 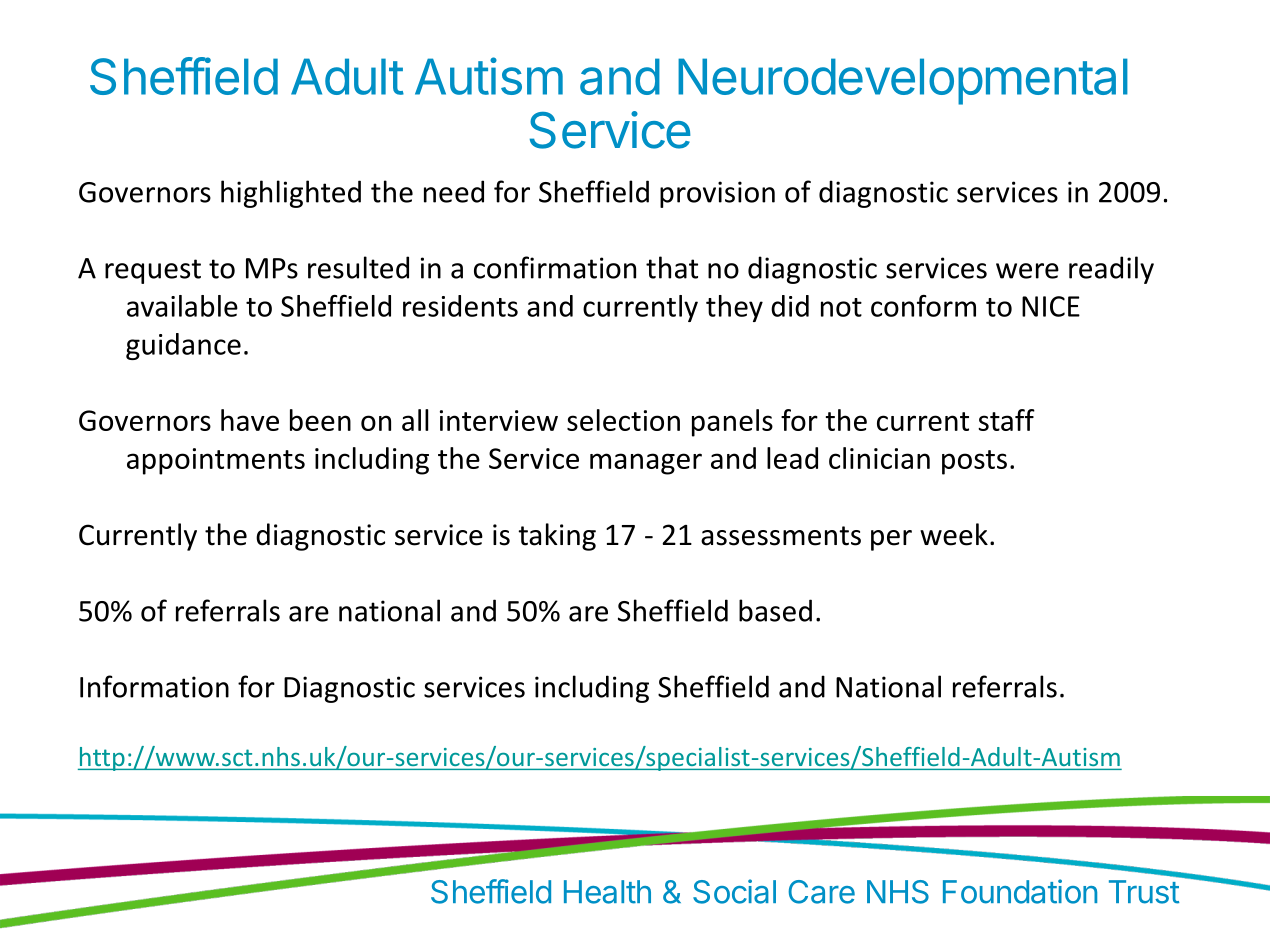 What do you see at coordinates (607, 892) in the screenshot?
I see `Health` at bounding box center [607, 892].
